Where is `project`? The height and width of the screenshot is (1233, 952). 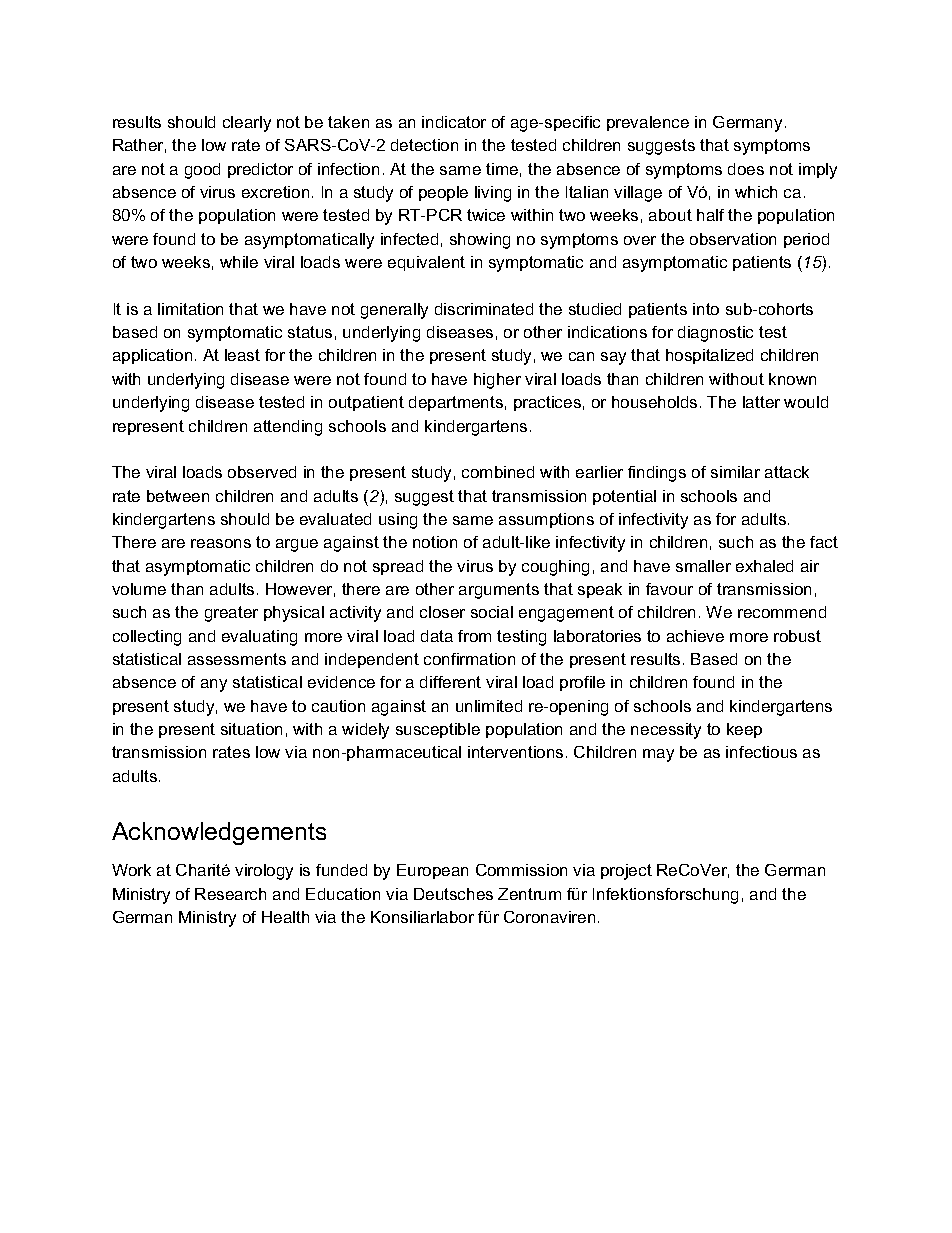 project is located at coordinates (626, 872).
